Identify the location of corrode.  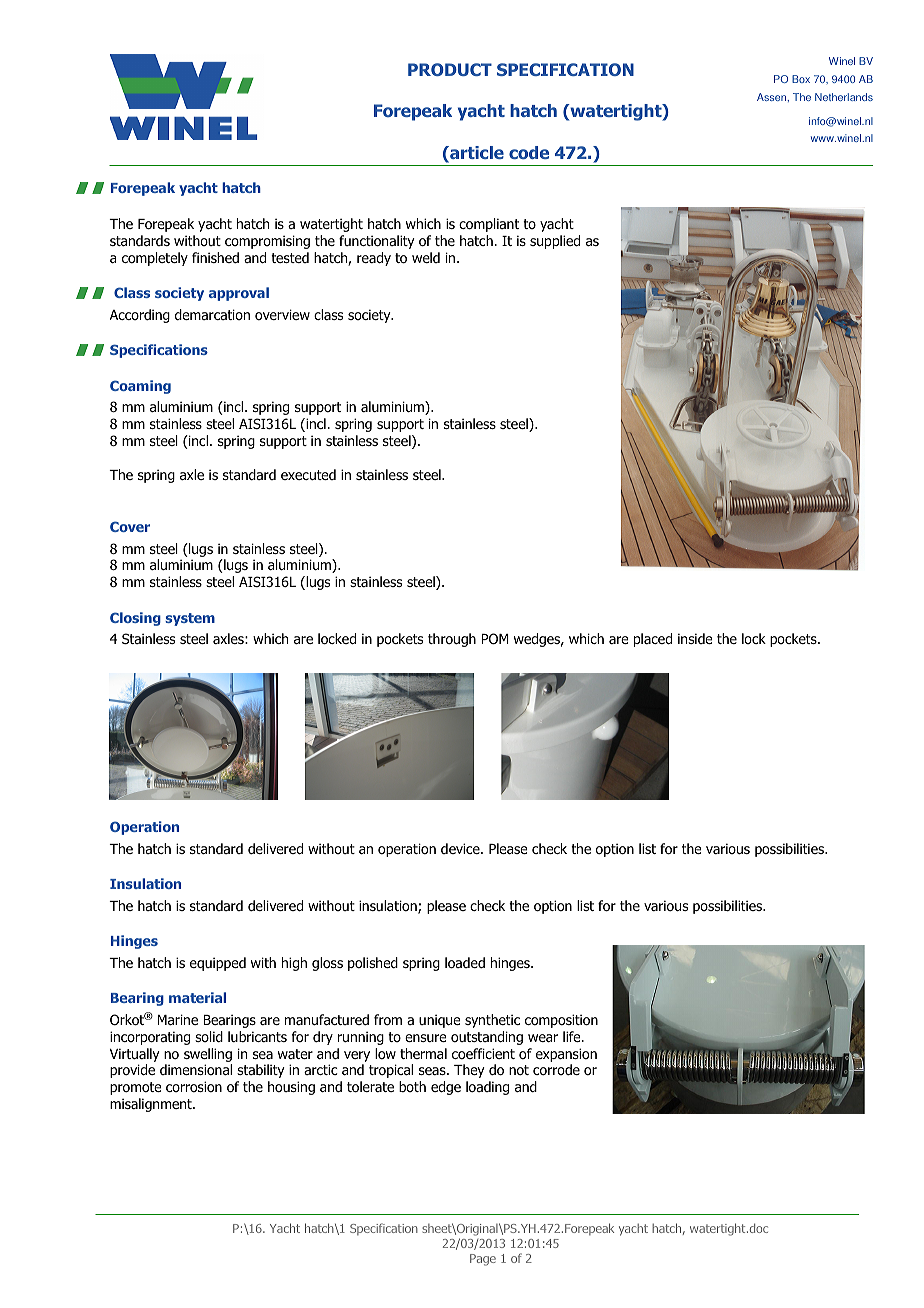
(556, 1070).
